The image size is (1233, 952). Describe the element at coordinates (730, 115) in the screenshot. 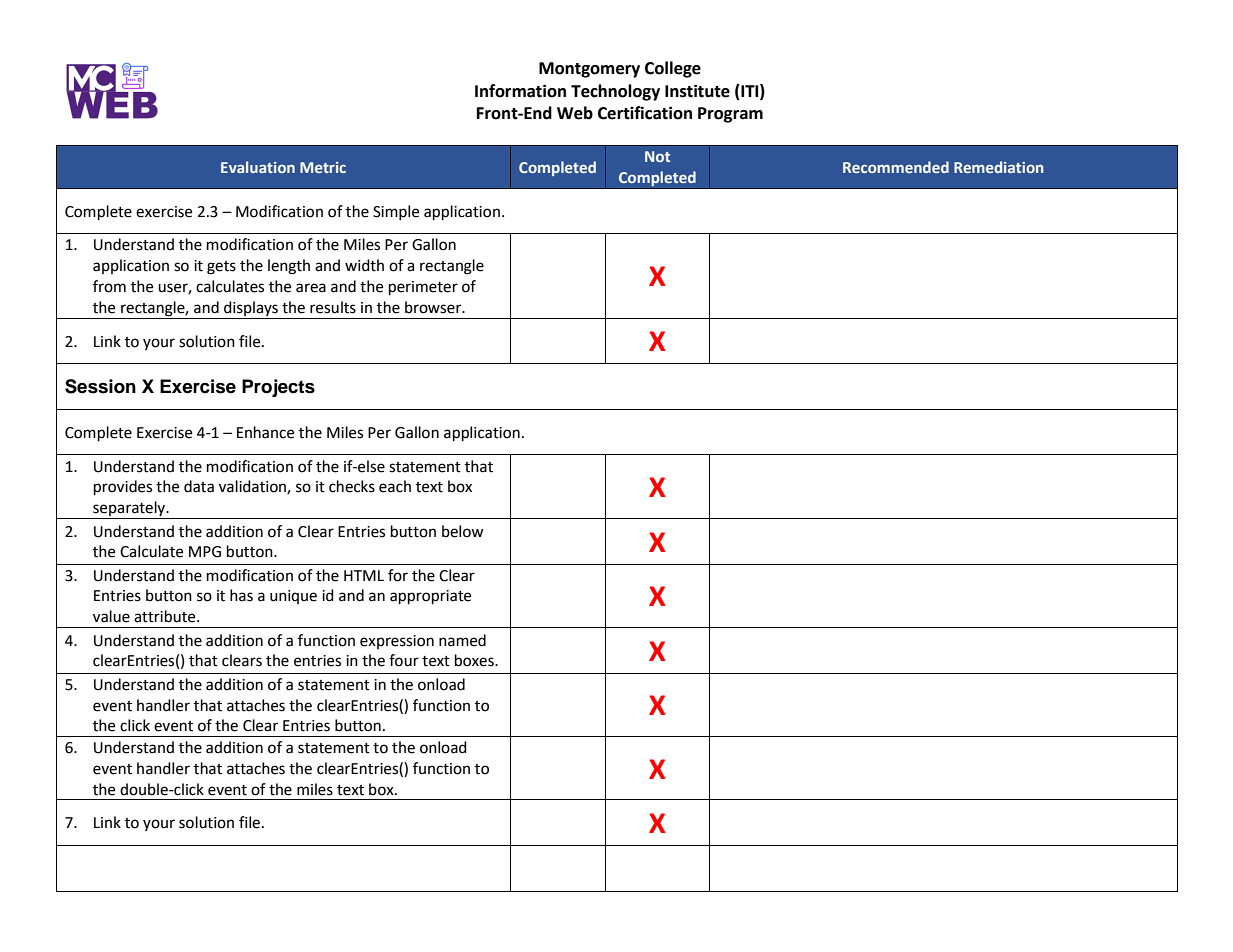

I see `Program` at that location.
